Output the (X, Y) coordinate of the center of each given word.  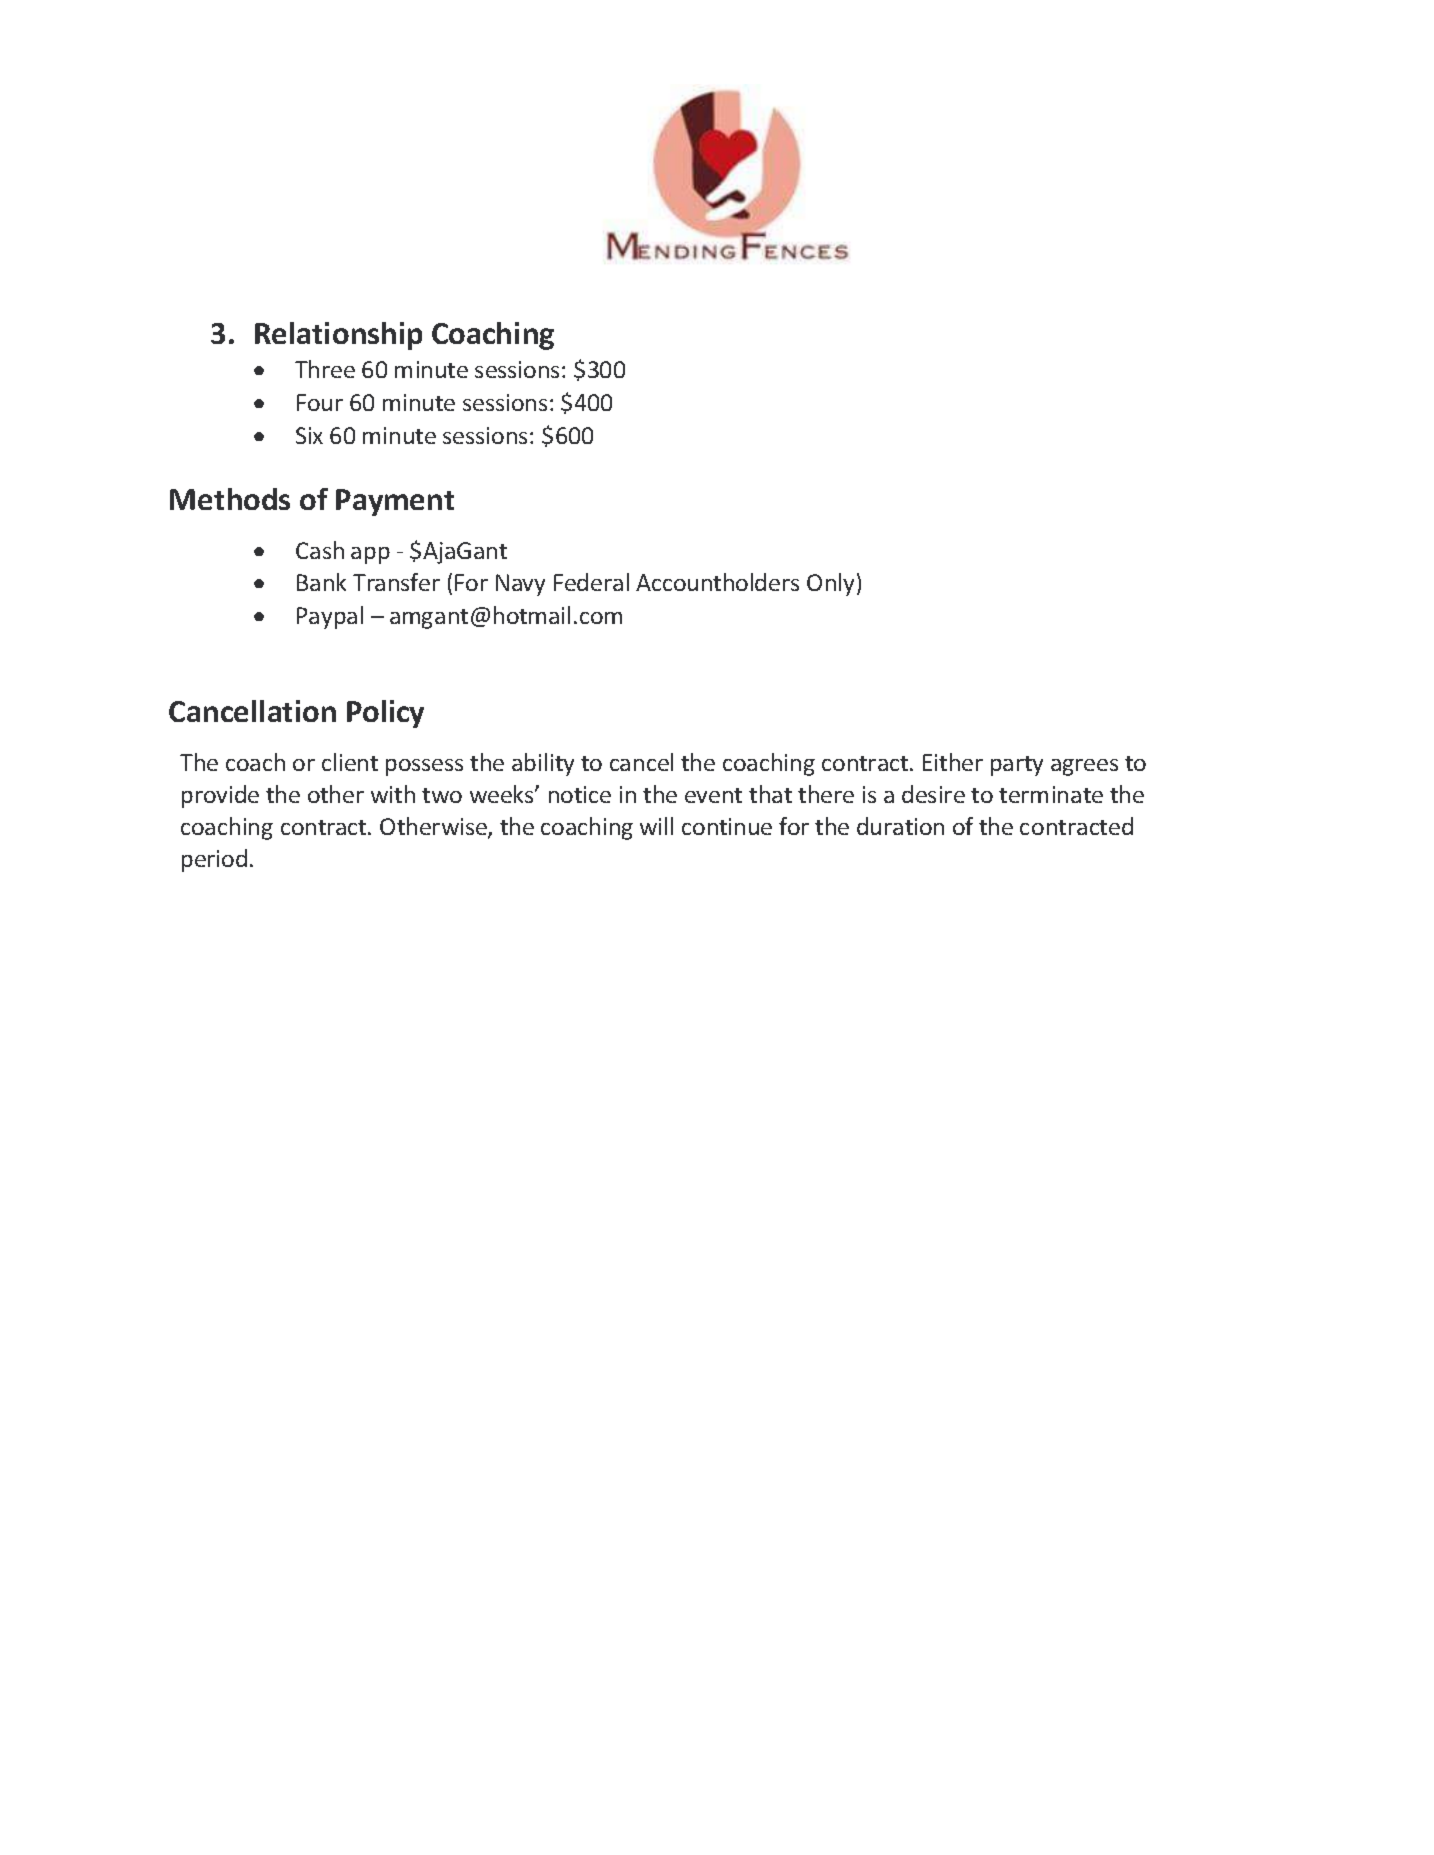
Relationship (338, 336)
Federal (591, 582)
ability (543, 764)
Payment (395, 502)
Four (320, 402)
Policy (385, 714)
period (214, 860)
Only (830, 584)
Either (953, 762)
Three (325, 369)
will (656, 826)
